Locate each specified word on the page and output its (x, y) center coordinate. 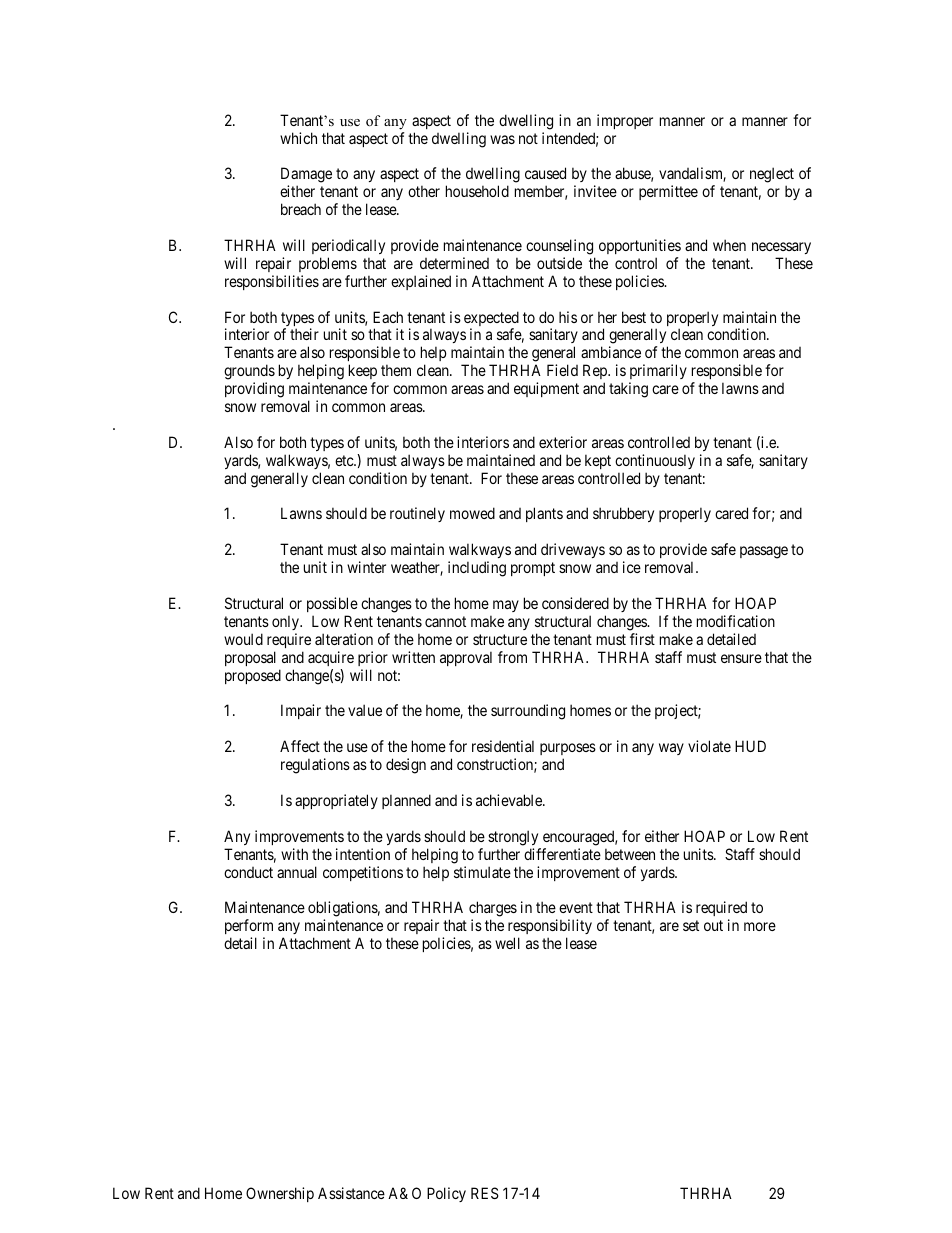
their (304, 334)
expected (491, 320)
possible (332, 604)
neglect (772, 176)
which (298, 138)
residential (503, 746)
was (502, 139)
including (477, 569)
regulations (315, 766)
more (760, 926)
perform (249, 928)
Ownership (280, 1194)
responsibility (550, 928)
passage (764, 552)
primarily (658, 373)
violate (709, 746)
